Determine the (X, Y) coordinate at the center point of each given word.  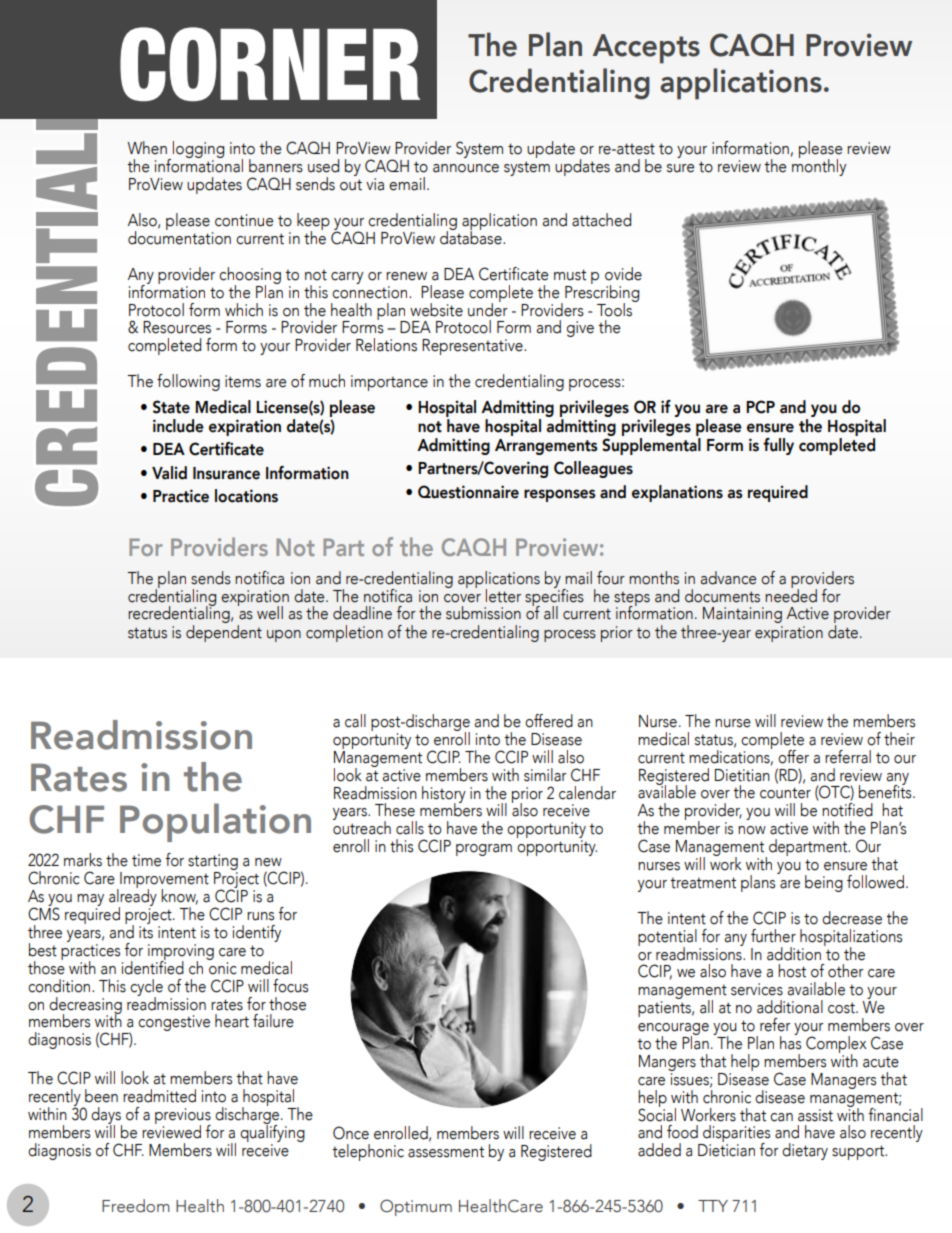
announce (466, 168)
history (444, 795)
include (178, 426)
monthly (819, 166)
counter (785, 793)
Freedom (136, 1206)
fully (778, 446)
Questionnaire (468, 492)
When (147, 148)
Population (215, 822)
